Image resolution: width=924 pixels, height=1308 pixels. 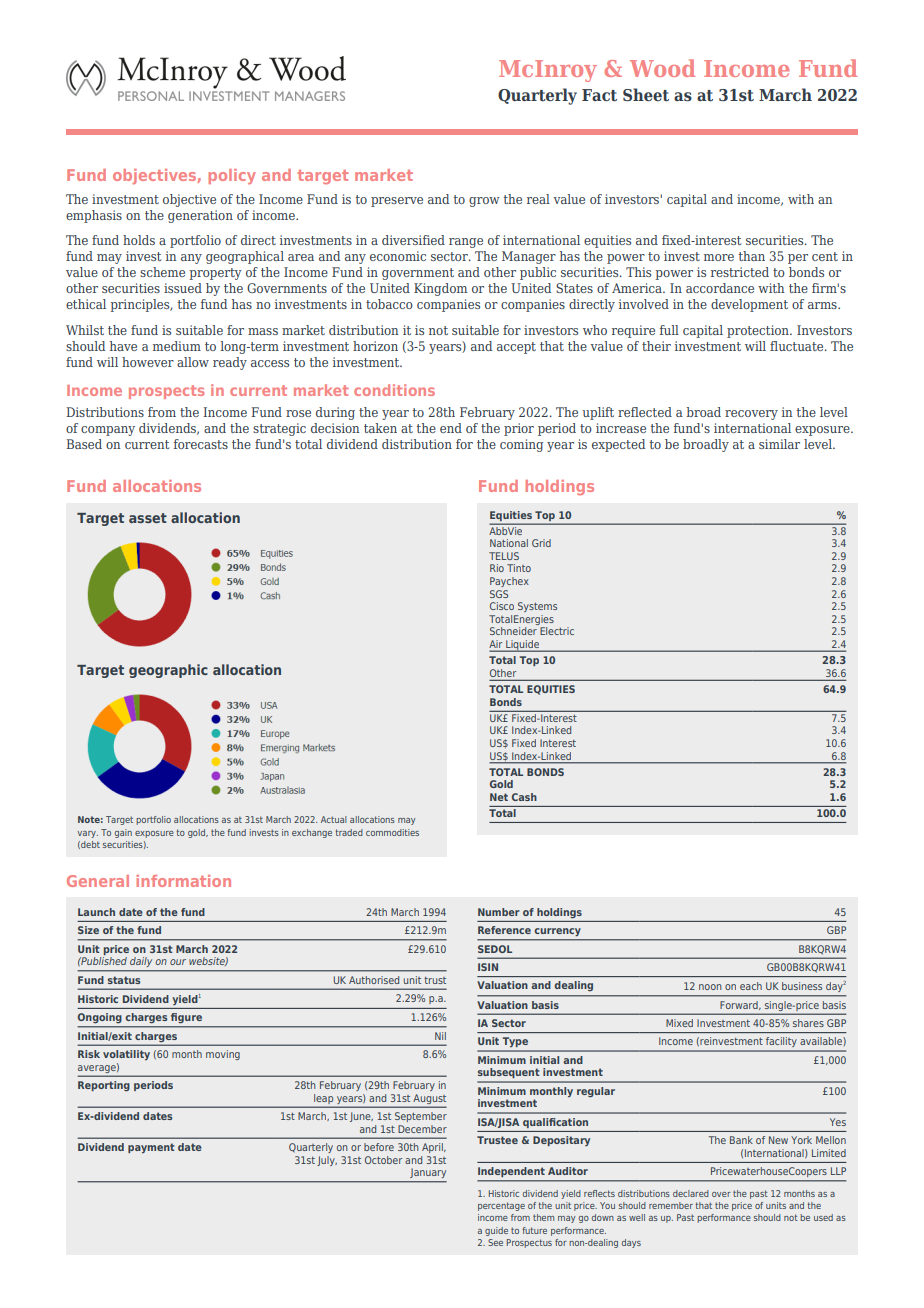 What do you see at coordinates (662, 68) in the screenshot?
I see `Wood` at bounding box center [662, 68].
